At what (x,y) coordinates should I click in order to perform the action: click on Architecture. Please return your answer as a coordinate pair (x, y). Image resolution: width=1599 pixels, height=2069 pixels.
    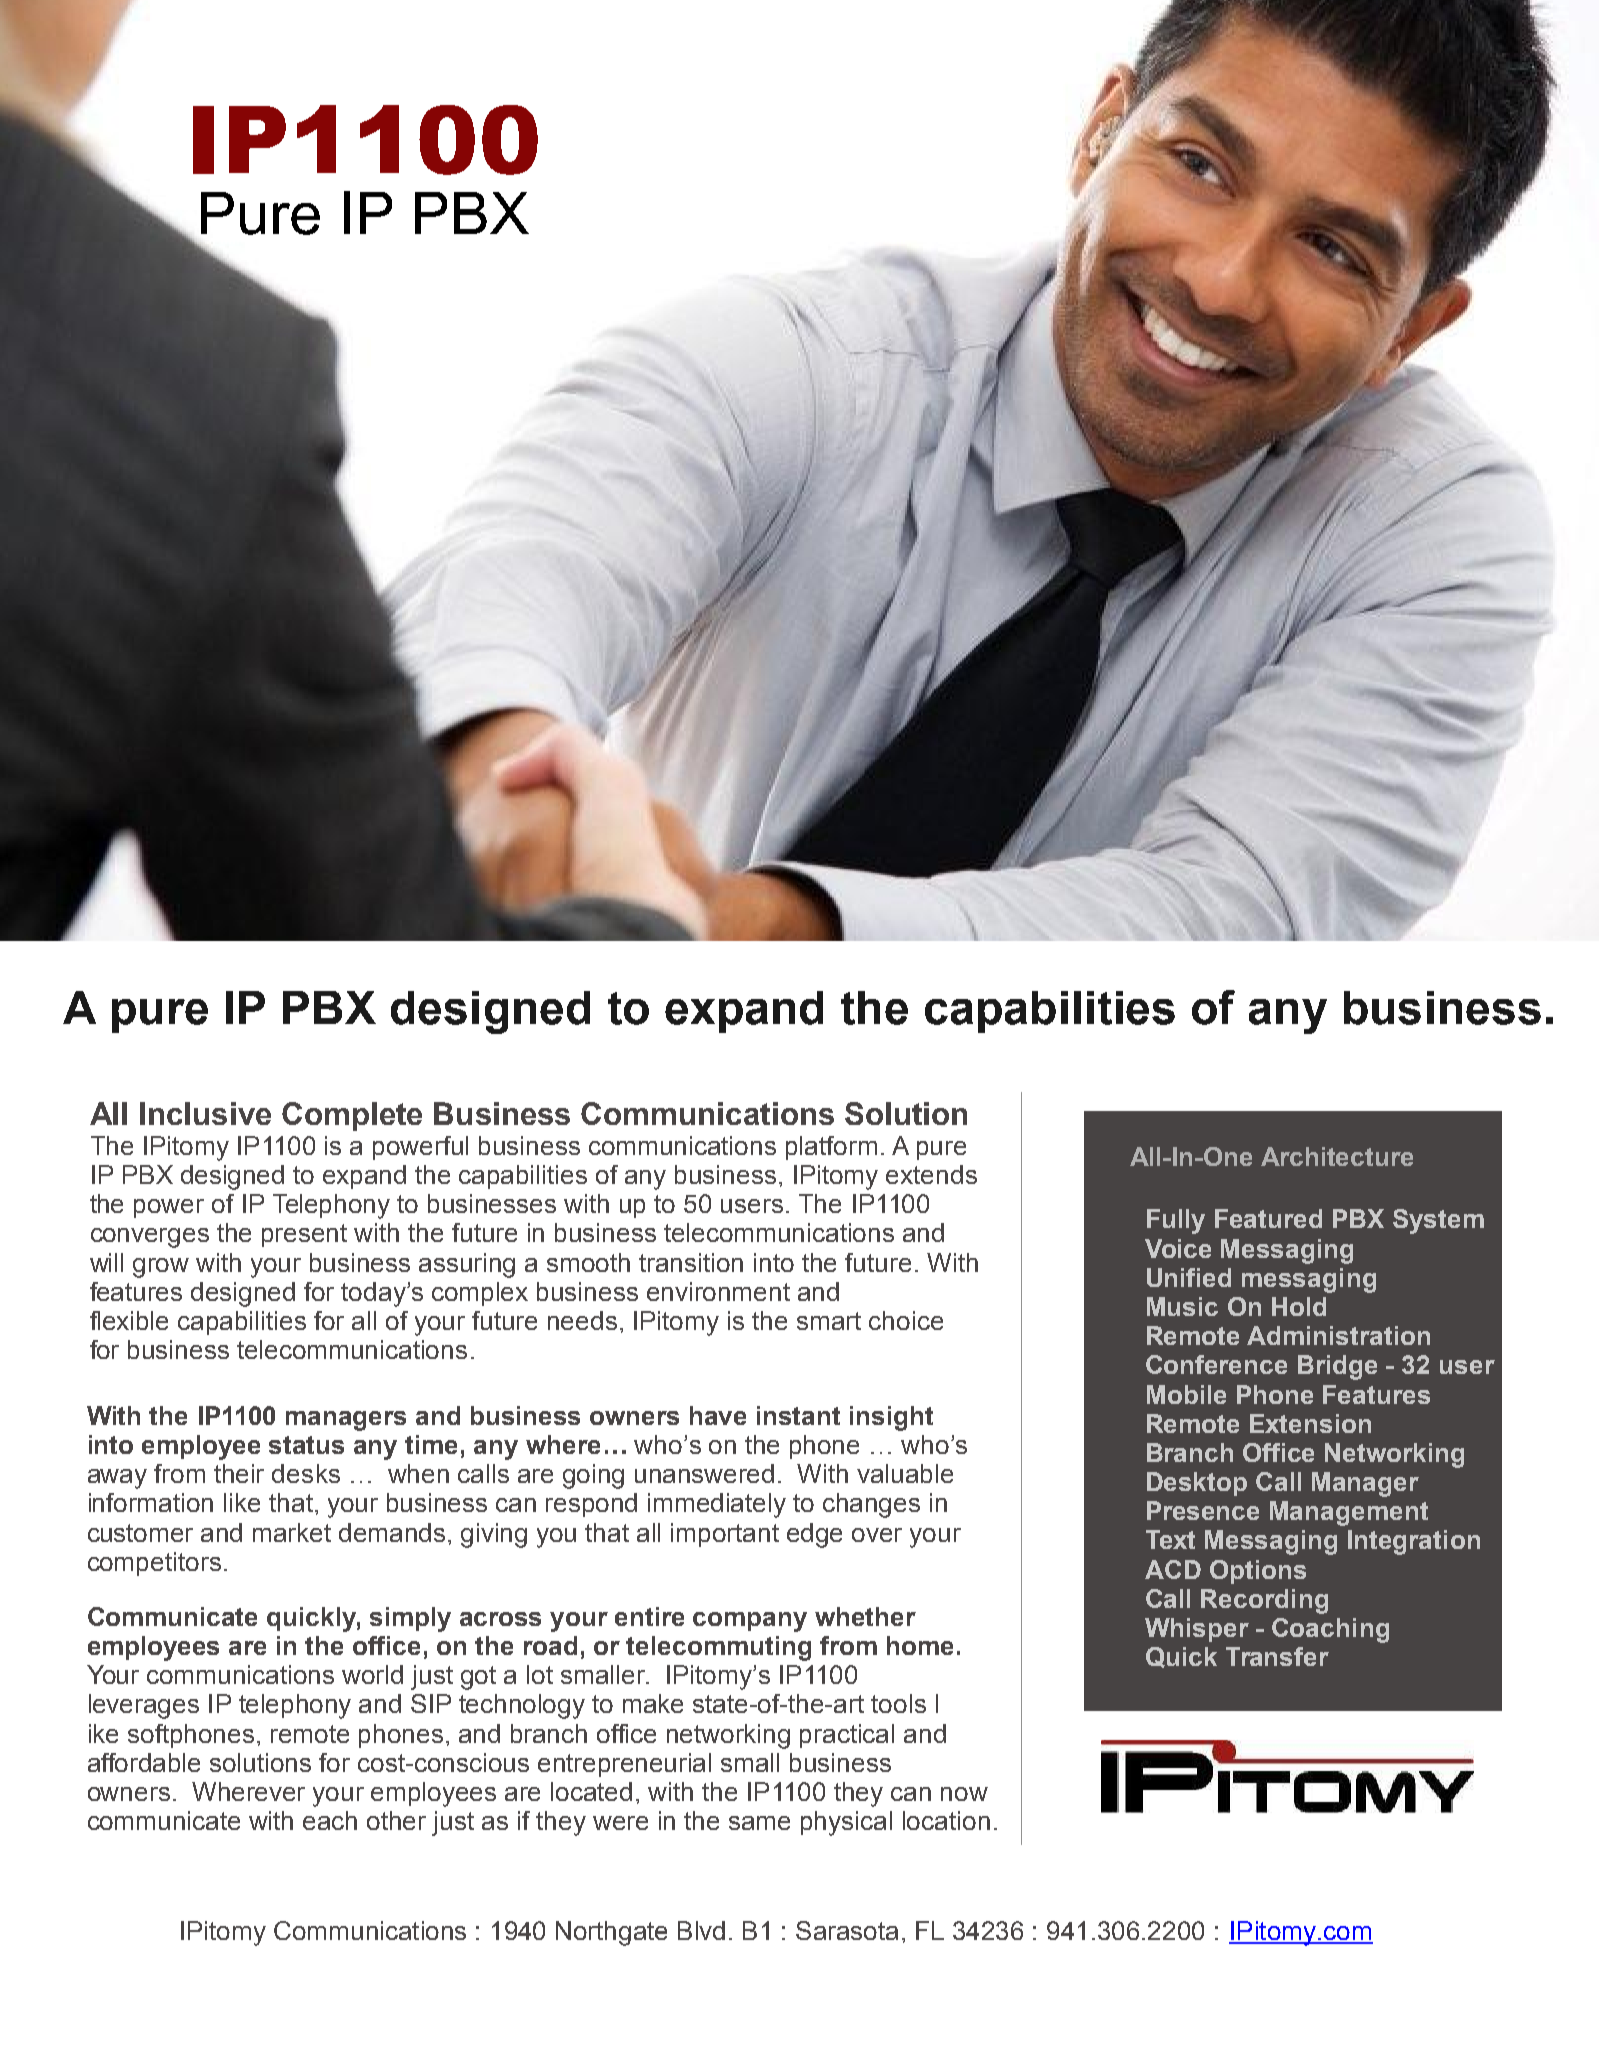
    Looking at the image, I should click on (1337, 1156).
